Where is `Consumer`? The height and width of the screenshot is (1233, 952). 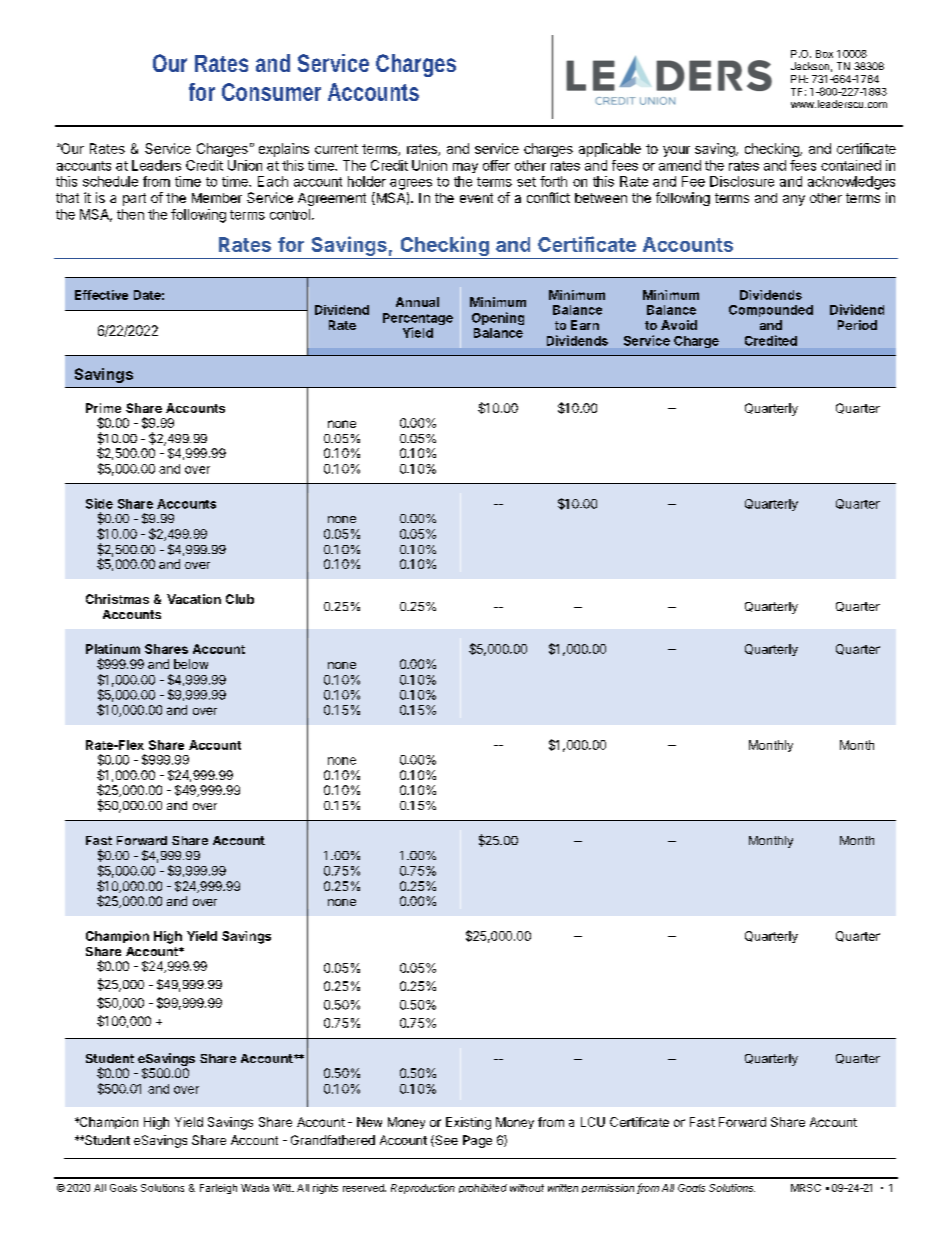 Consumer is located at coordinates (271, 92).
